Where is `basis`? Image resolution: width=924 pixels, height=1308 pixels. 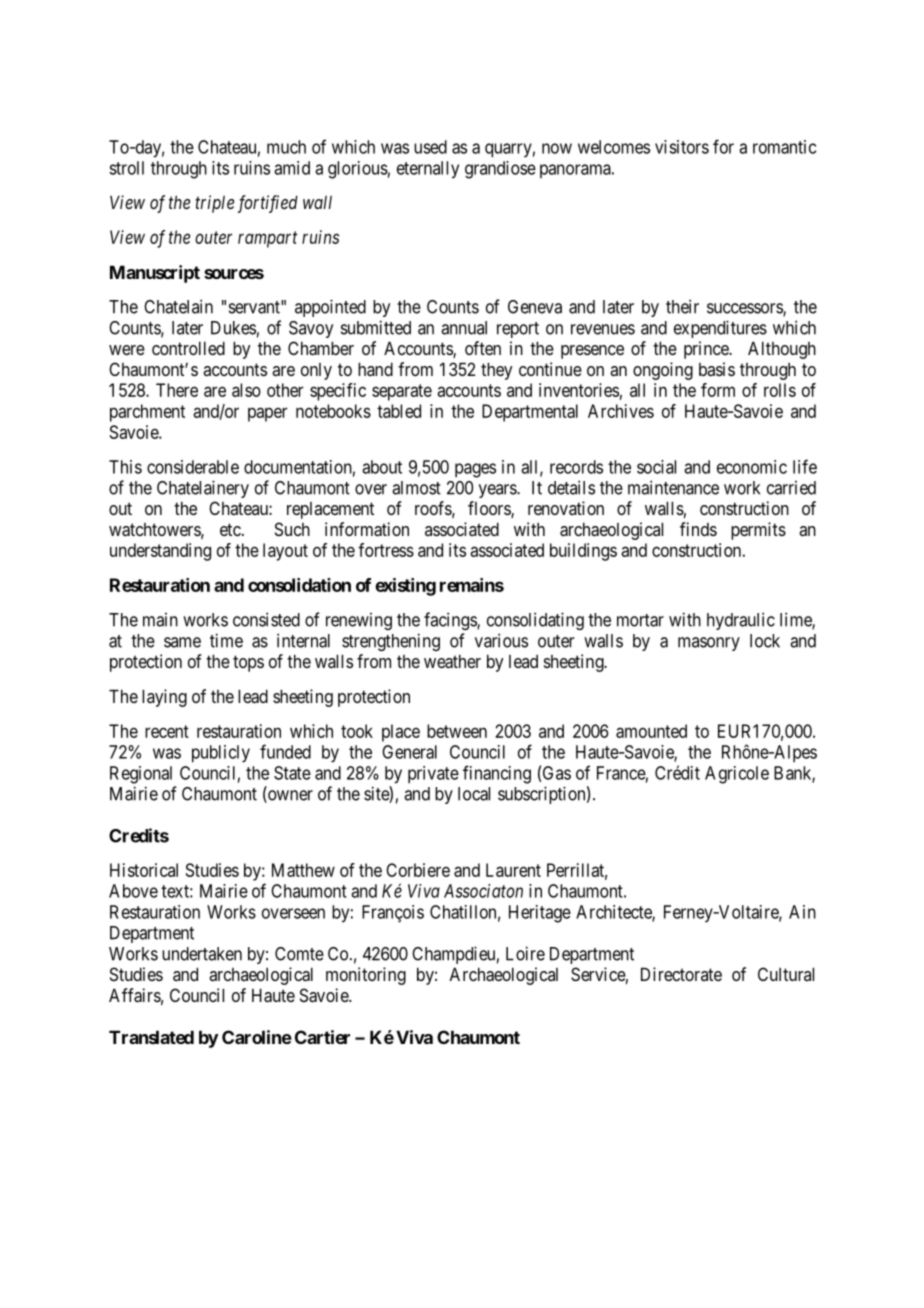
basis is located at coordinates (717, 369).
